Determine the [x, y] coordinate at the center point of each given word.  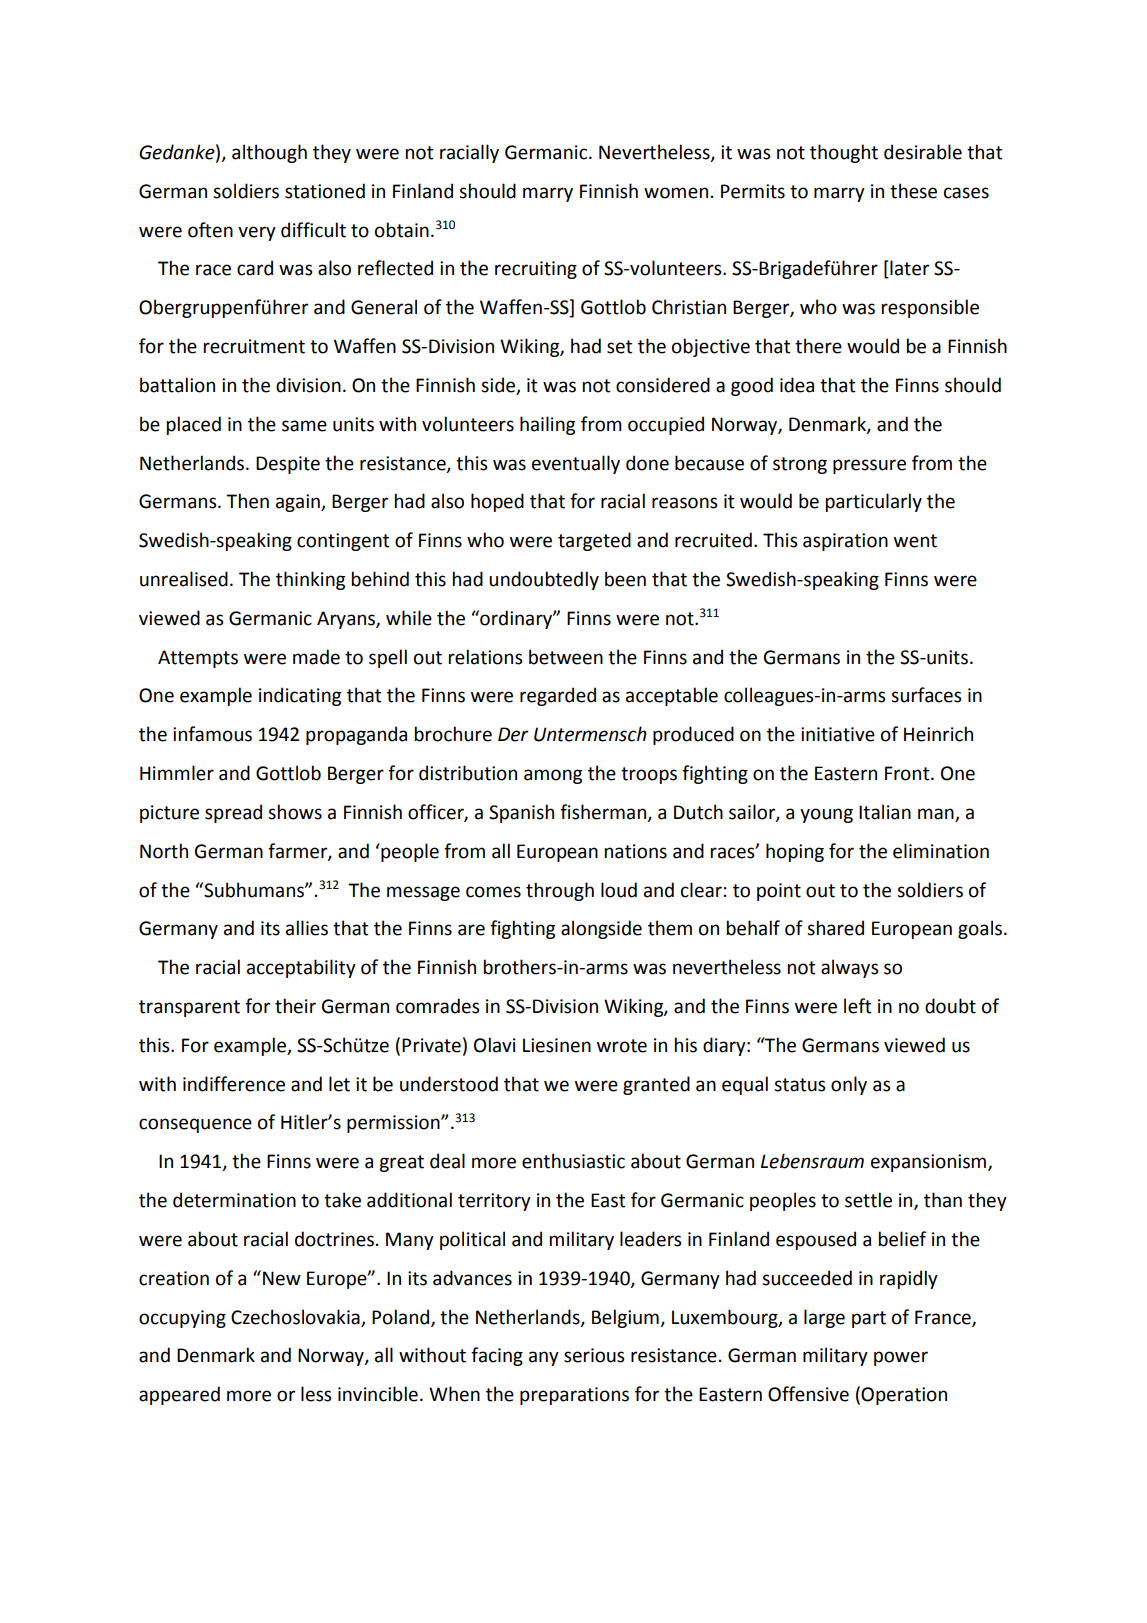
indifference [234, 1084]
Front [908, 773]
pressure [869, 466]
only [849, 1085]
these [913, 191]
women [676, 193]
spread [233, 813]
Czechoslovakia [295, 1317]
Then [247, 501]
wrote [622, 1046]
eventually [576, 464]
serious [594, 1355]
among [553, 776]
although [269, 153]
